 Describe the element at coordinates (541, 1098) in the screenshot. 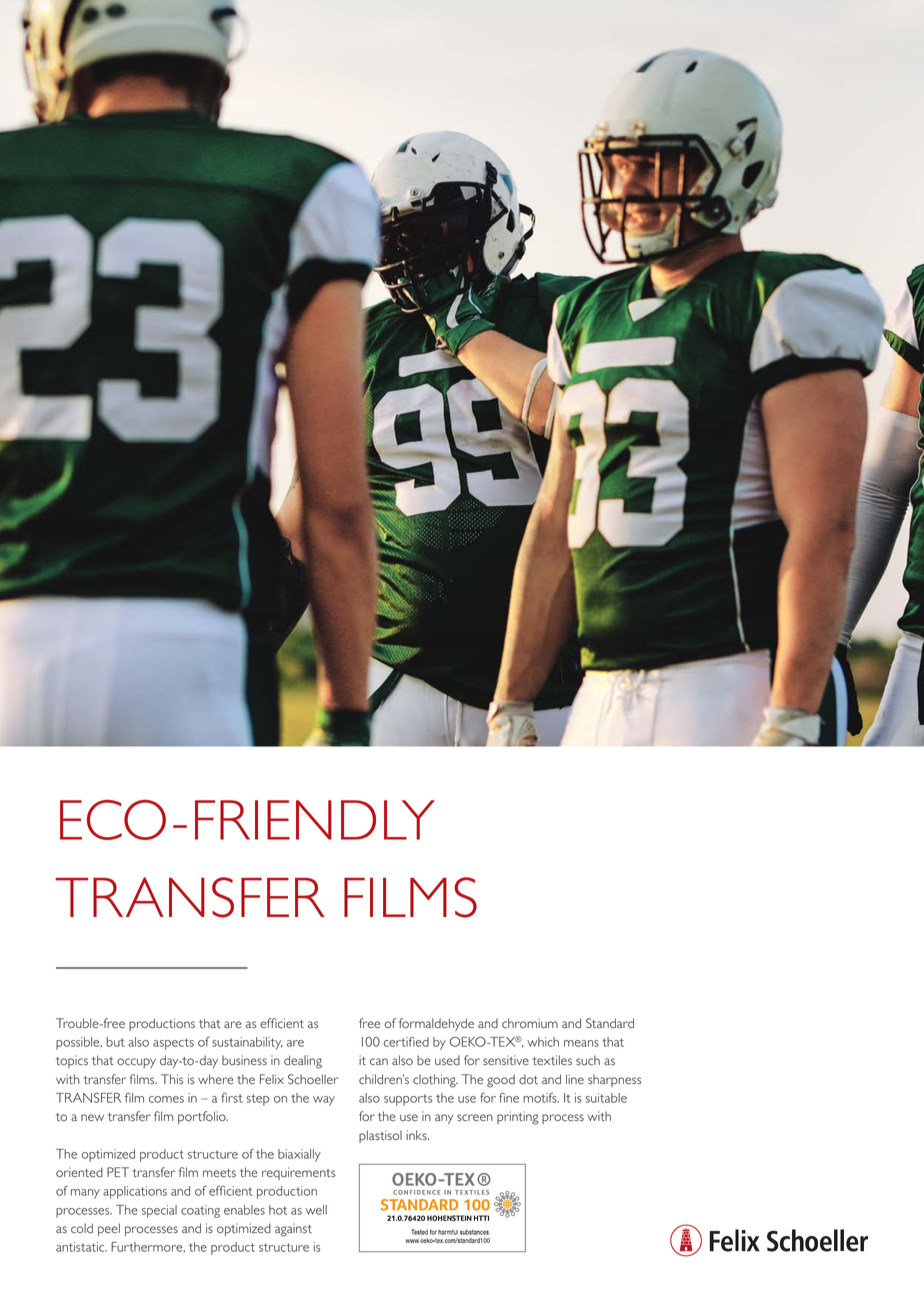

I see `motifs` at that location.
